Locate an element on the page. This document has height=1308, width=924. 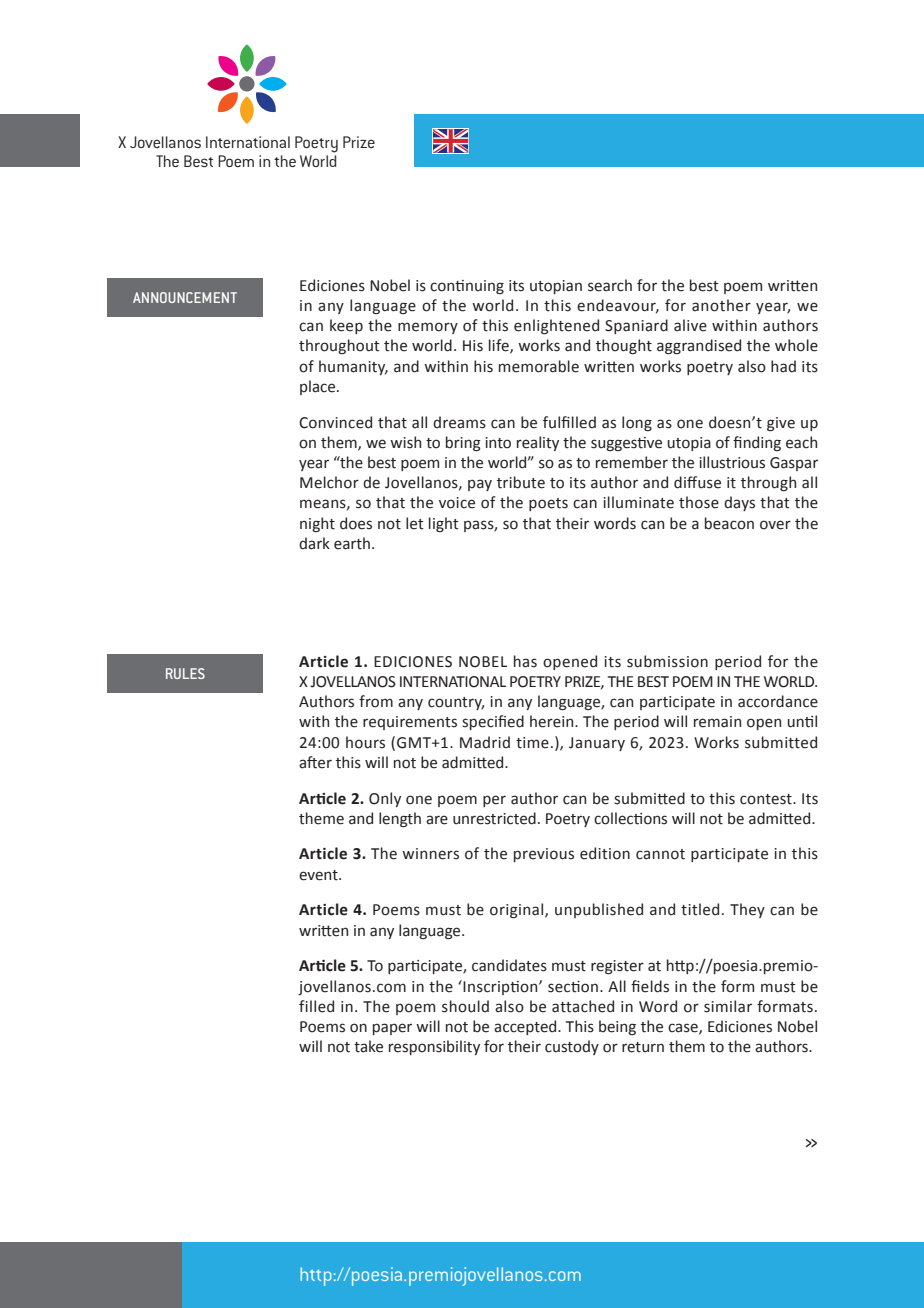
continuing is located at coordinates (467, 287).
